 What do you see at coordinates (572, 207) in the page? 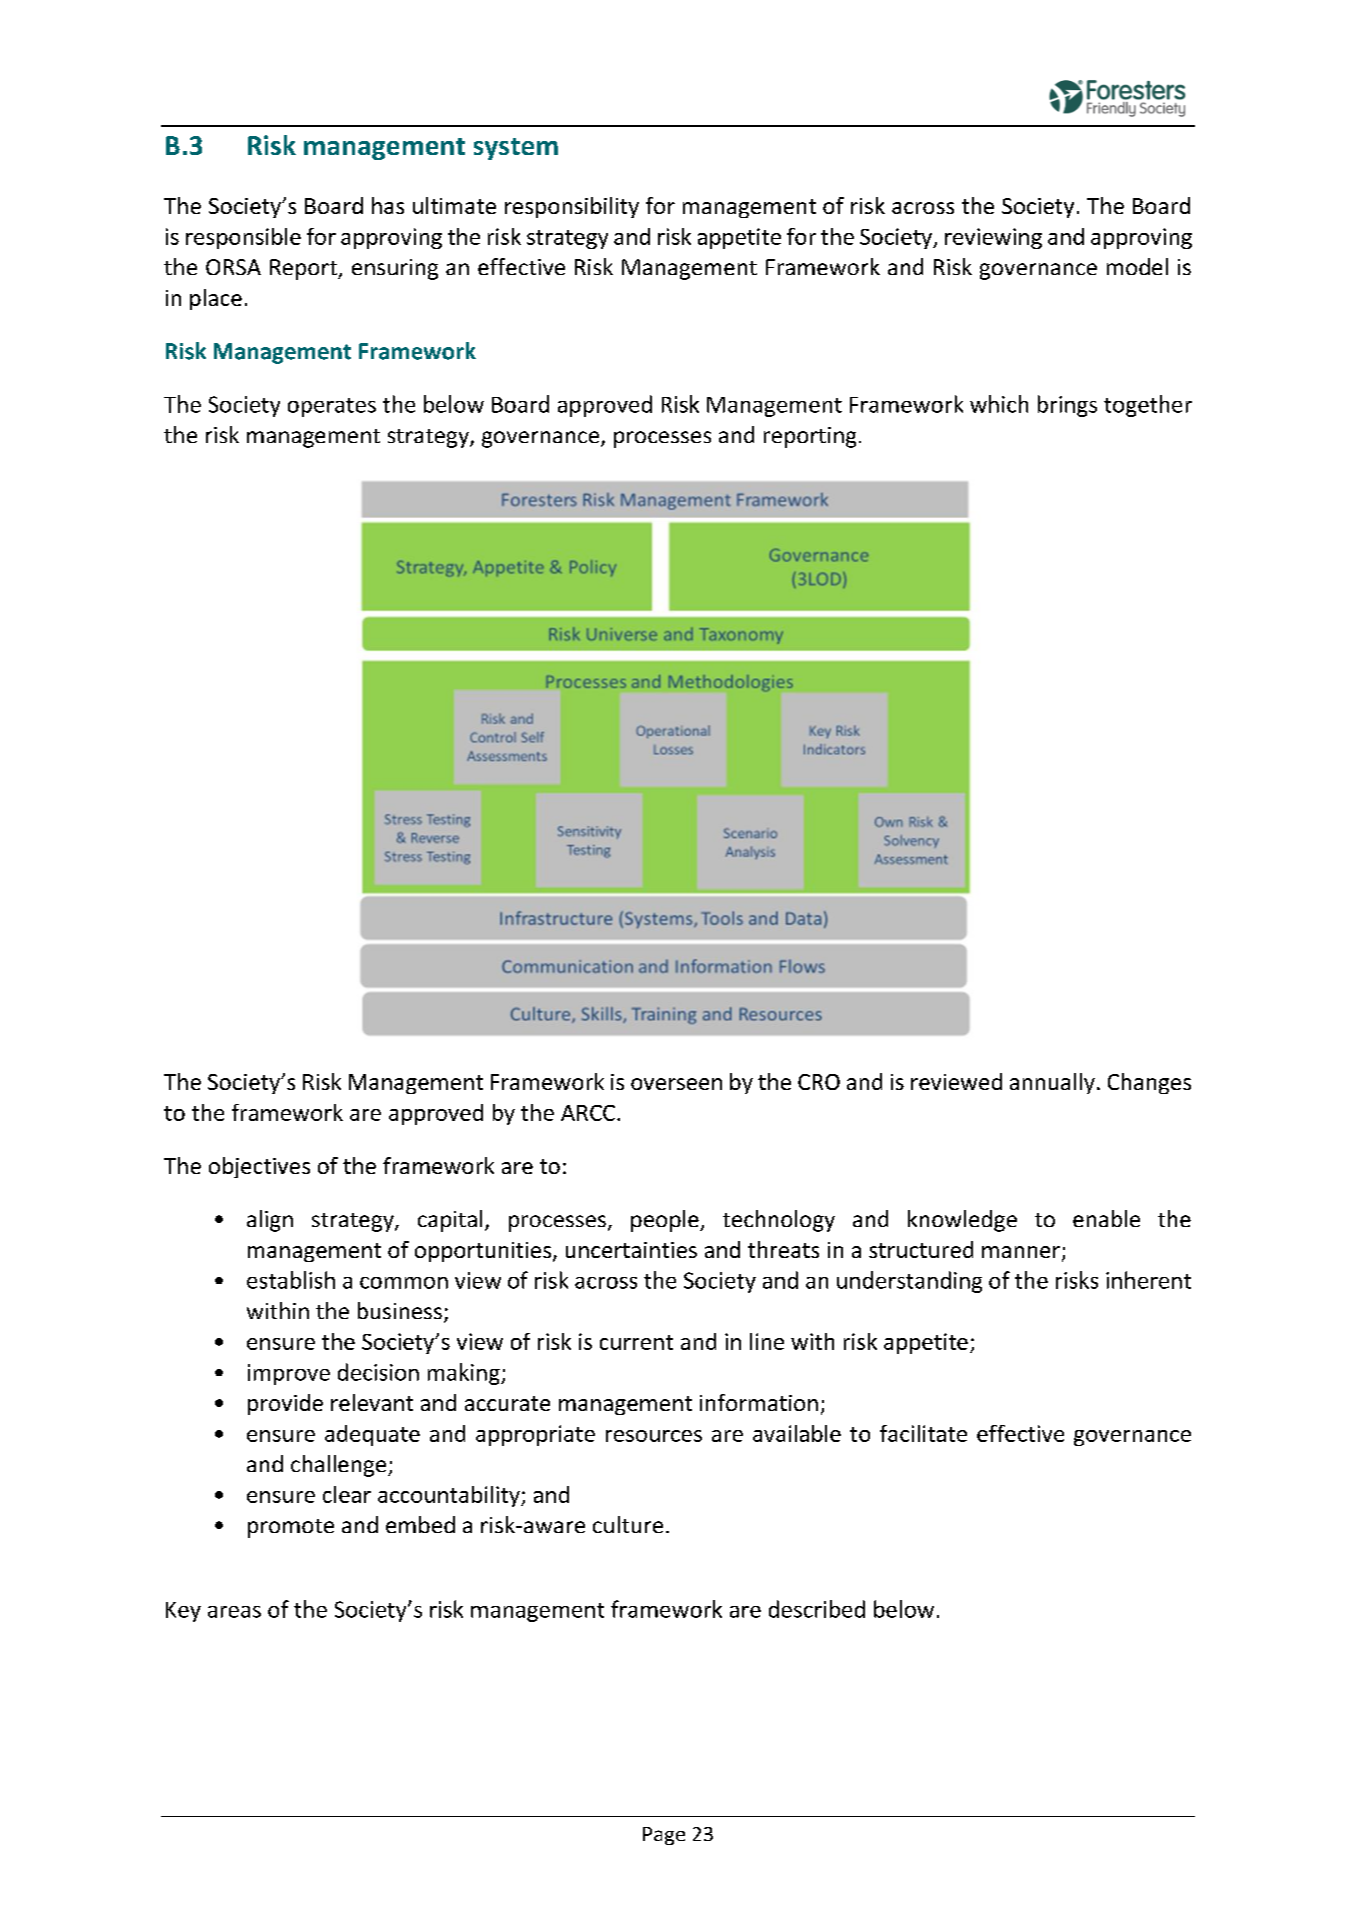
I see `responsibility` at bounding box center [572, 207].
